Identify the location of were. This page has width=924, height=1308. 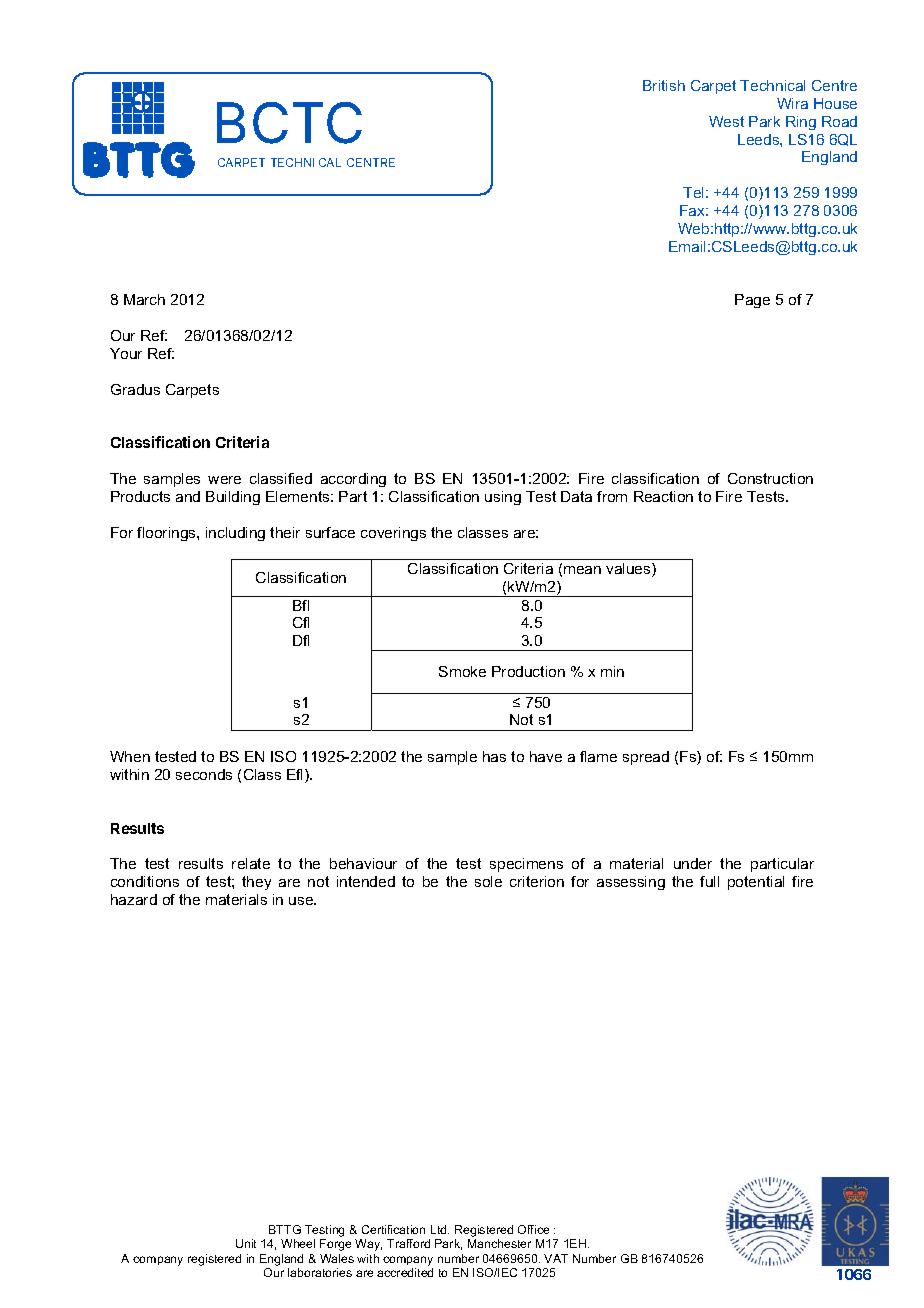
(224, 480).
